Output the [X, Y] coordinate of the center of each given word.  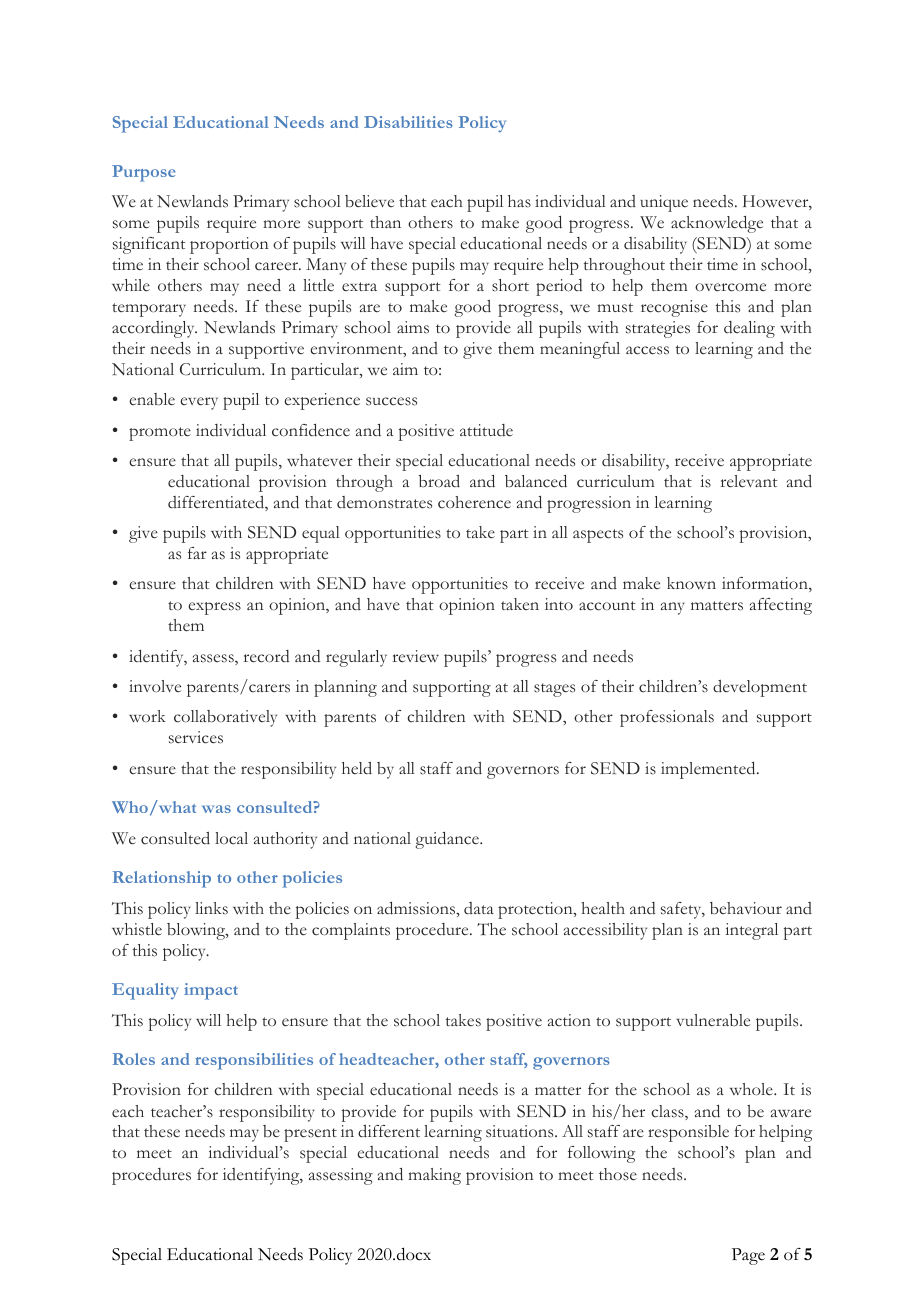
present [310, 1135]
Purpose [144, 173]
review [416, 656]
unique [664, 203]
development [760, 688]
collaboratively [225, 718]
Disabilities [408, 122]
